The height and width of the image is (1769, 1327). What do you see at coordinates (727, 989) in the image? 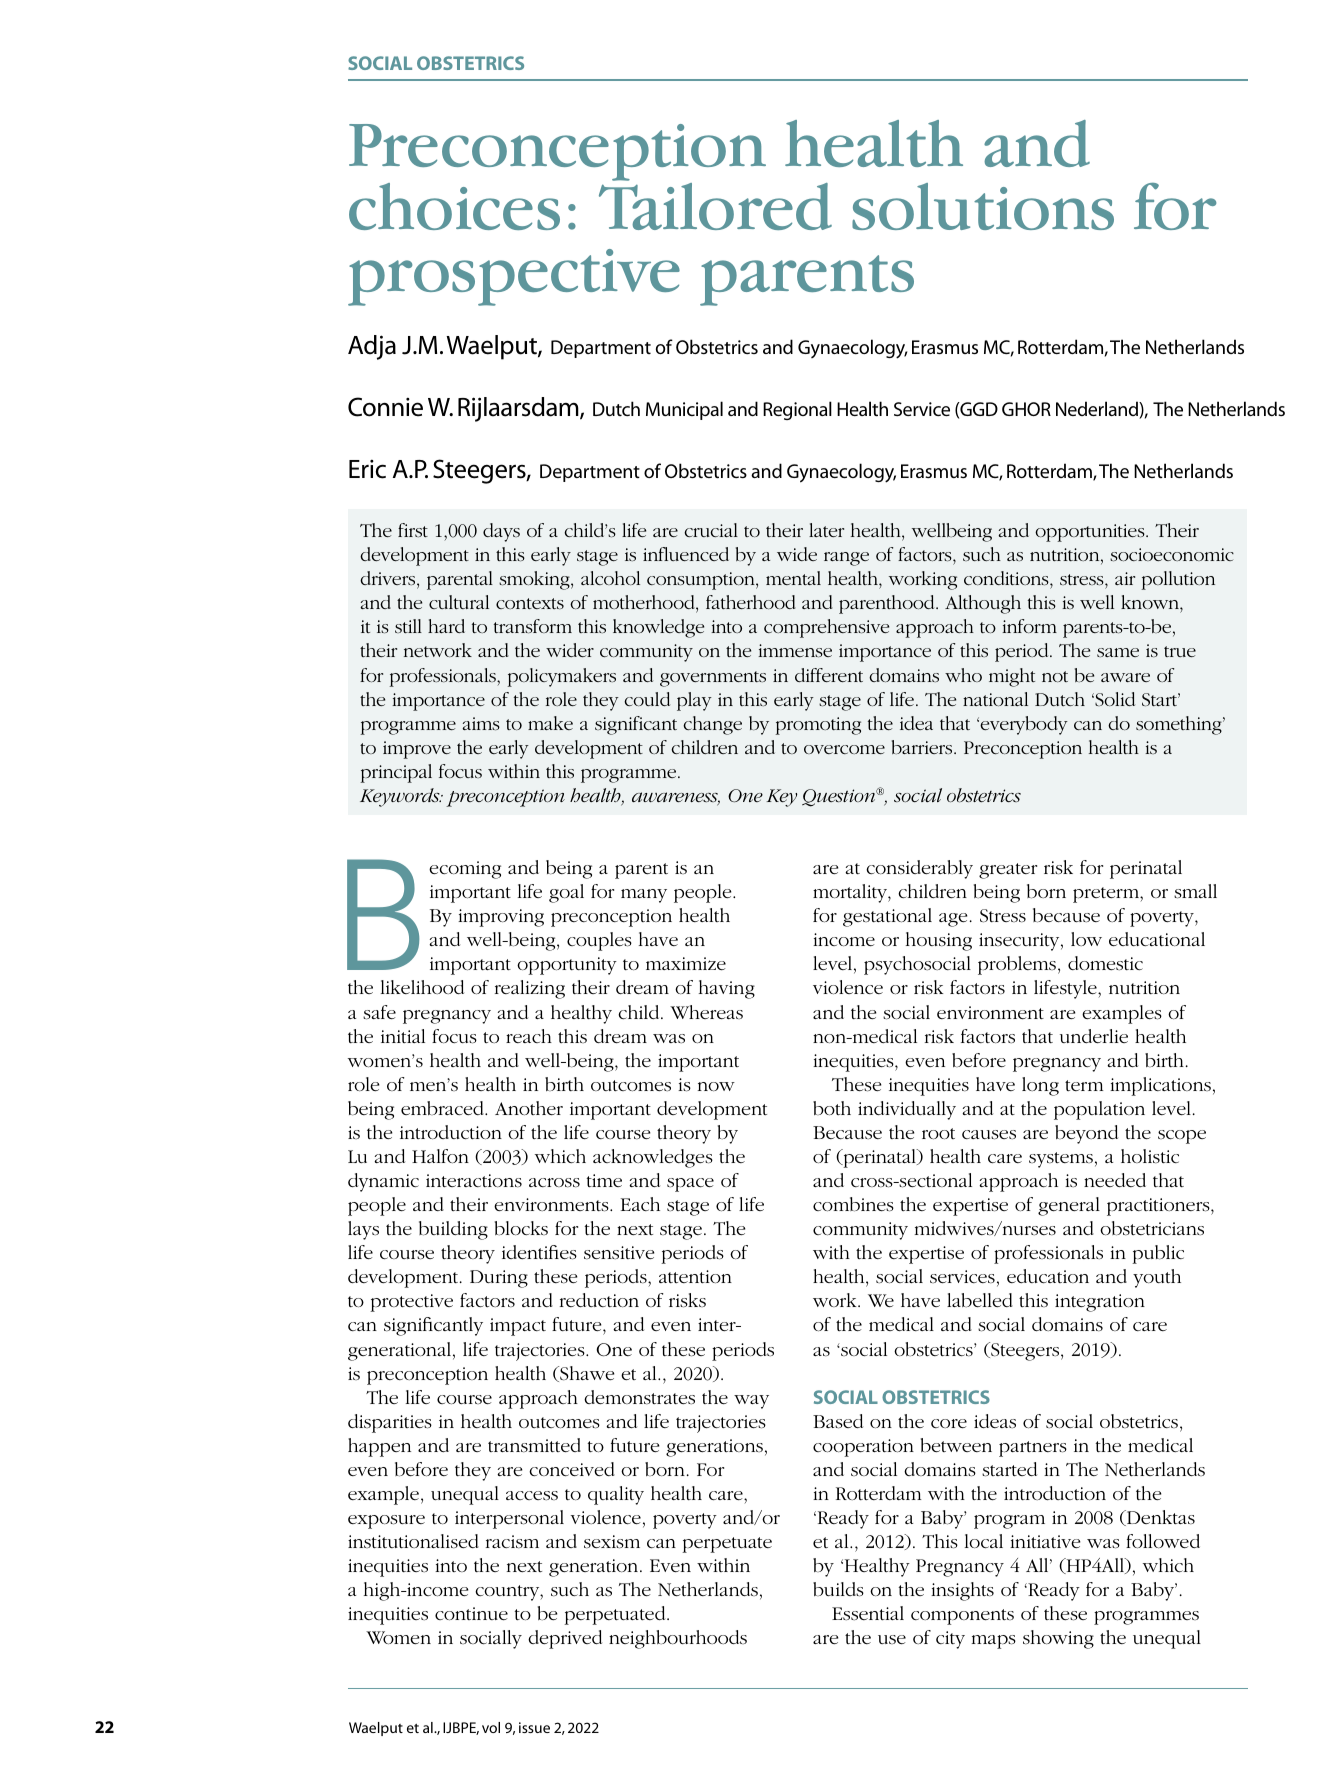
I see `having` at bounding box center [727, 989].
